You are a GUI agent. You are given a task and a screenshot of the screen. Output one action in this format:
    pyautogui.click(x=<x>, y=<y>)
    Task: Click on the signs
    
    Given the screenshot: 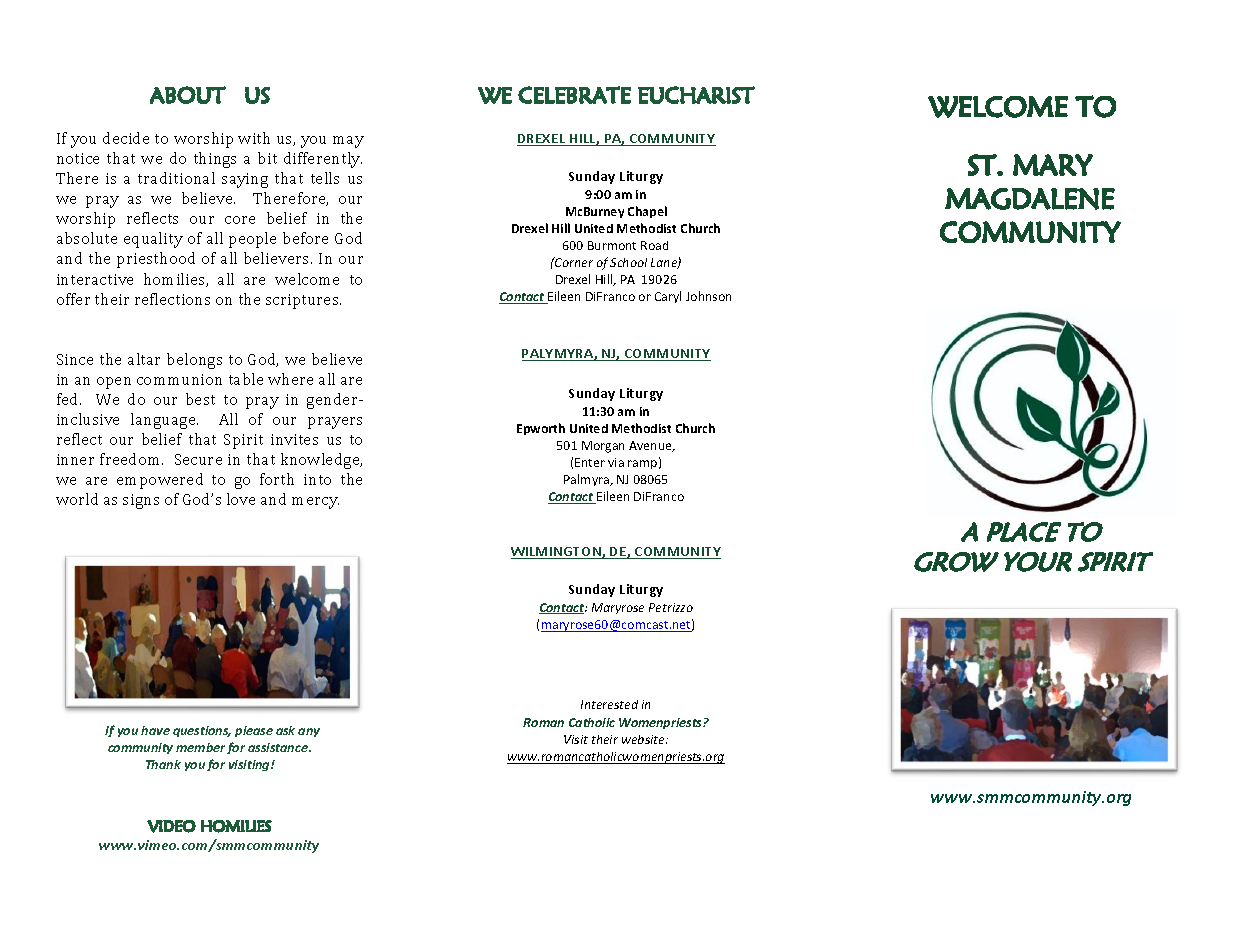 What is the action you would take?
    pyautogui.click(x=141, y=501)
